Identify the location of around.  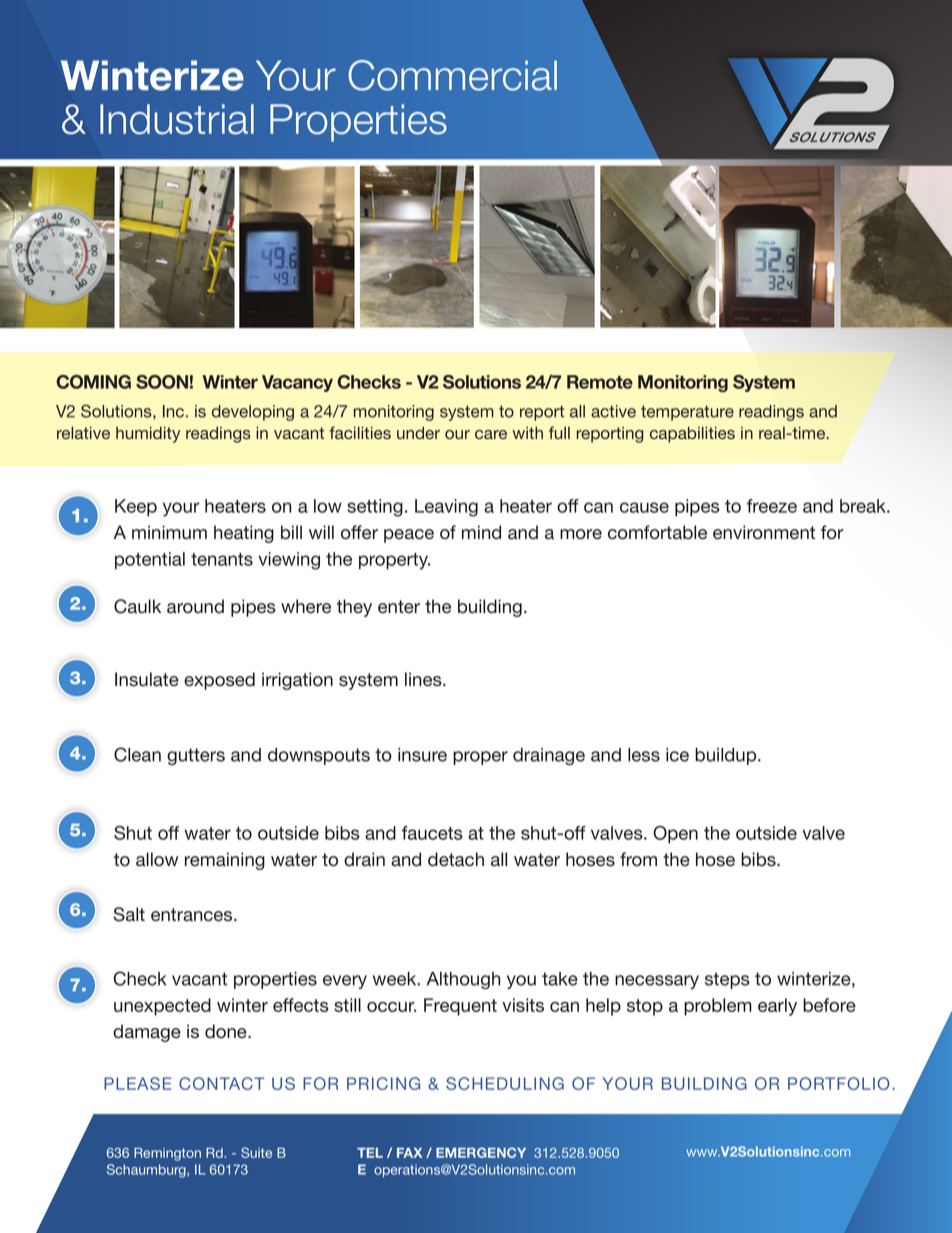
(195, 606).
